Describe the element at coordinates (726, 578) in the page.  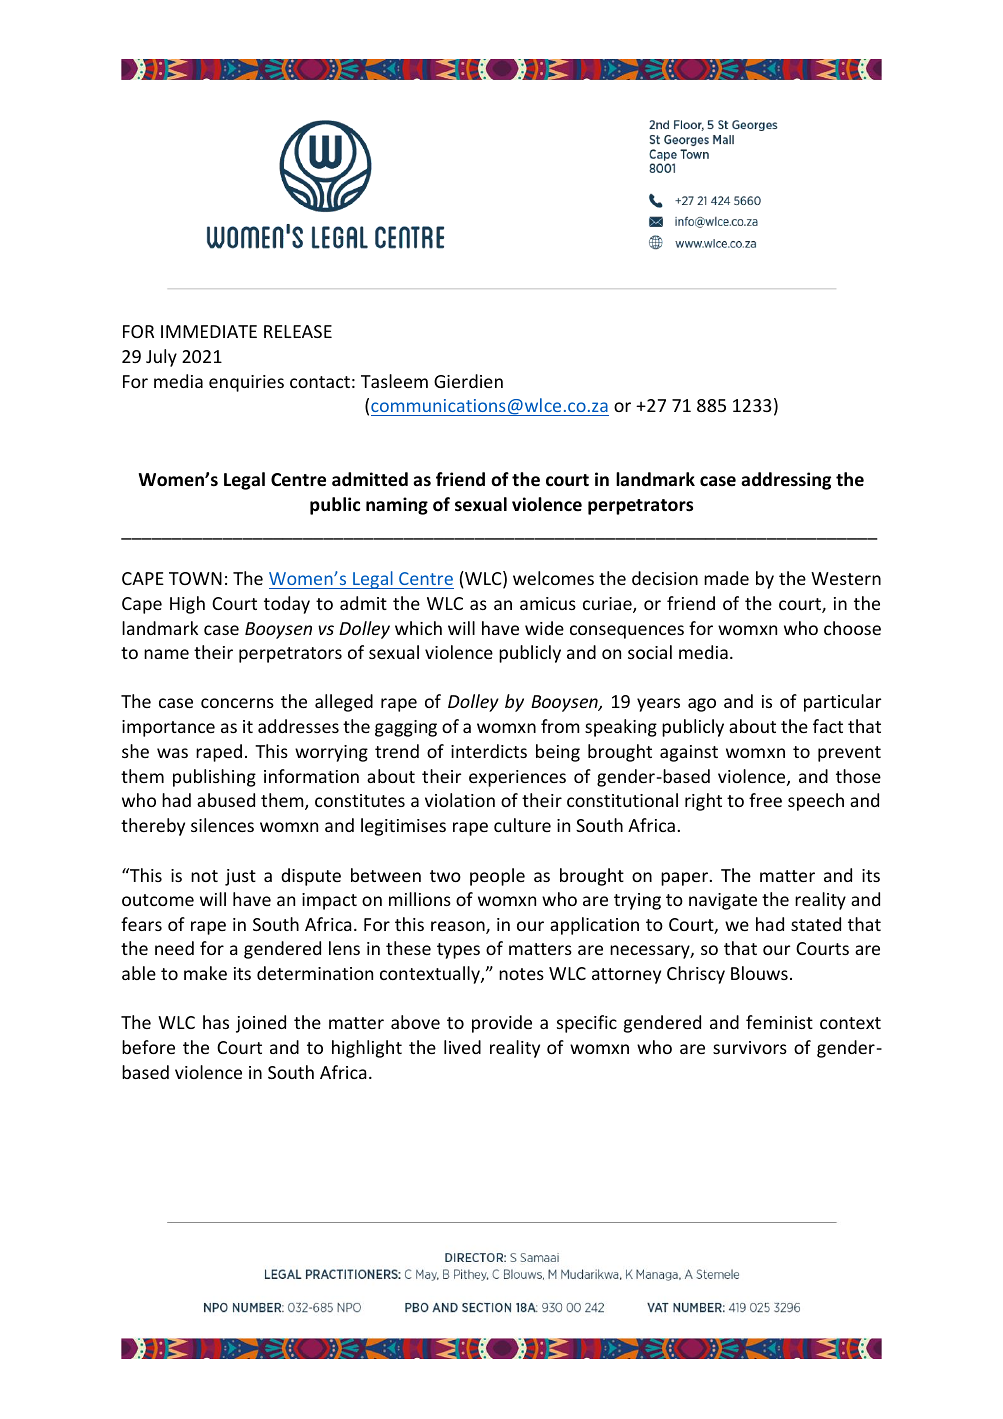
I see `made` at that location.
